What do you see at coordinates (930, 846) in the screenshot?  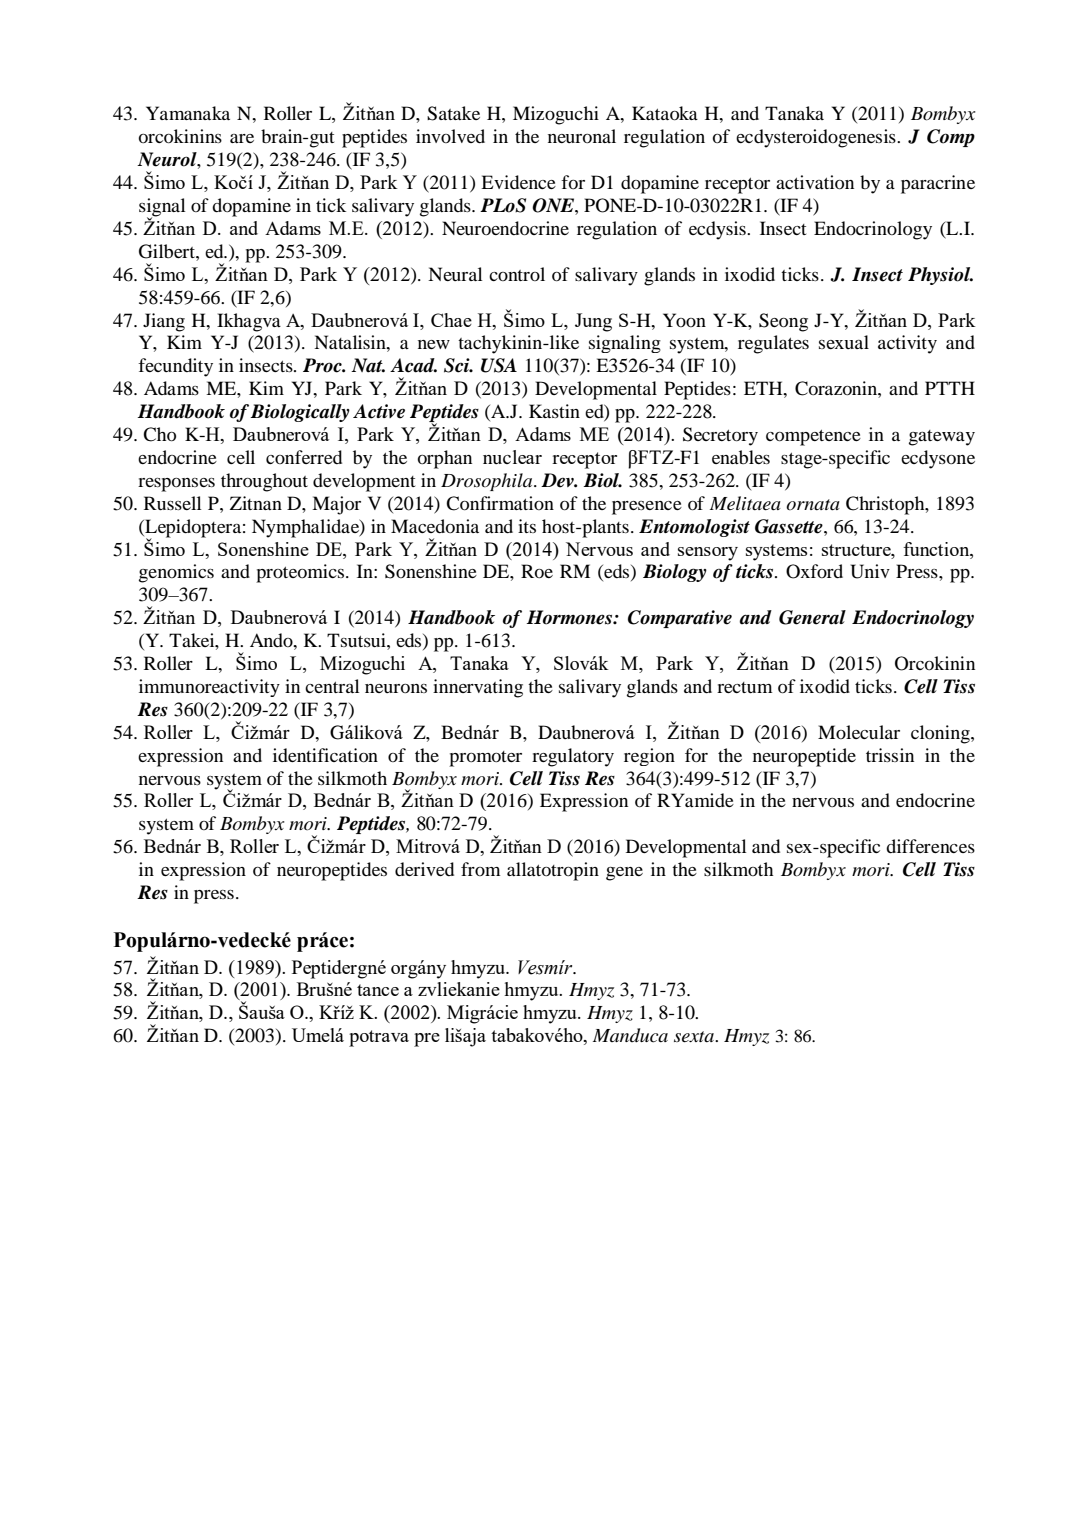 I see `differences` at bounding box center [930, 846].
